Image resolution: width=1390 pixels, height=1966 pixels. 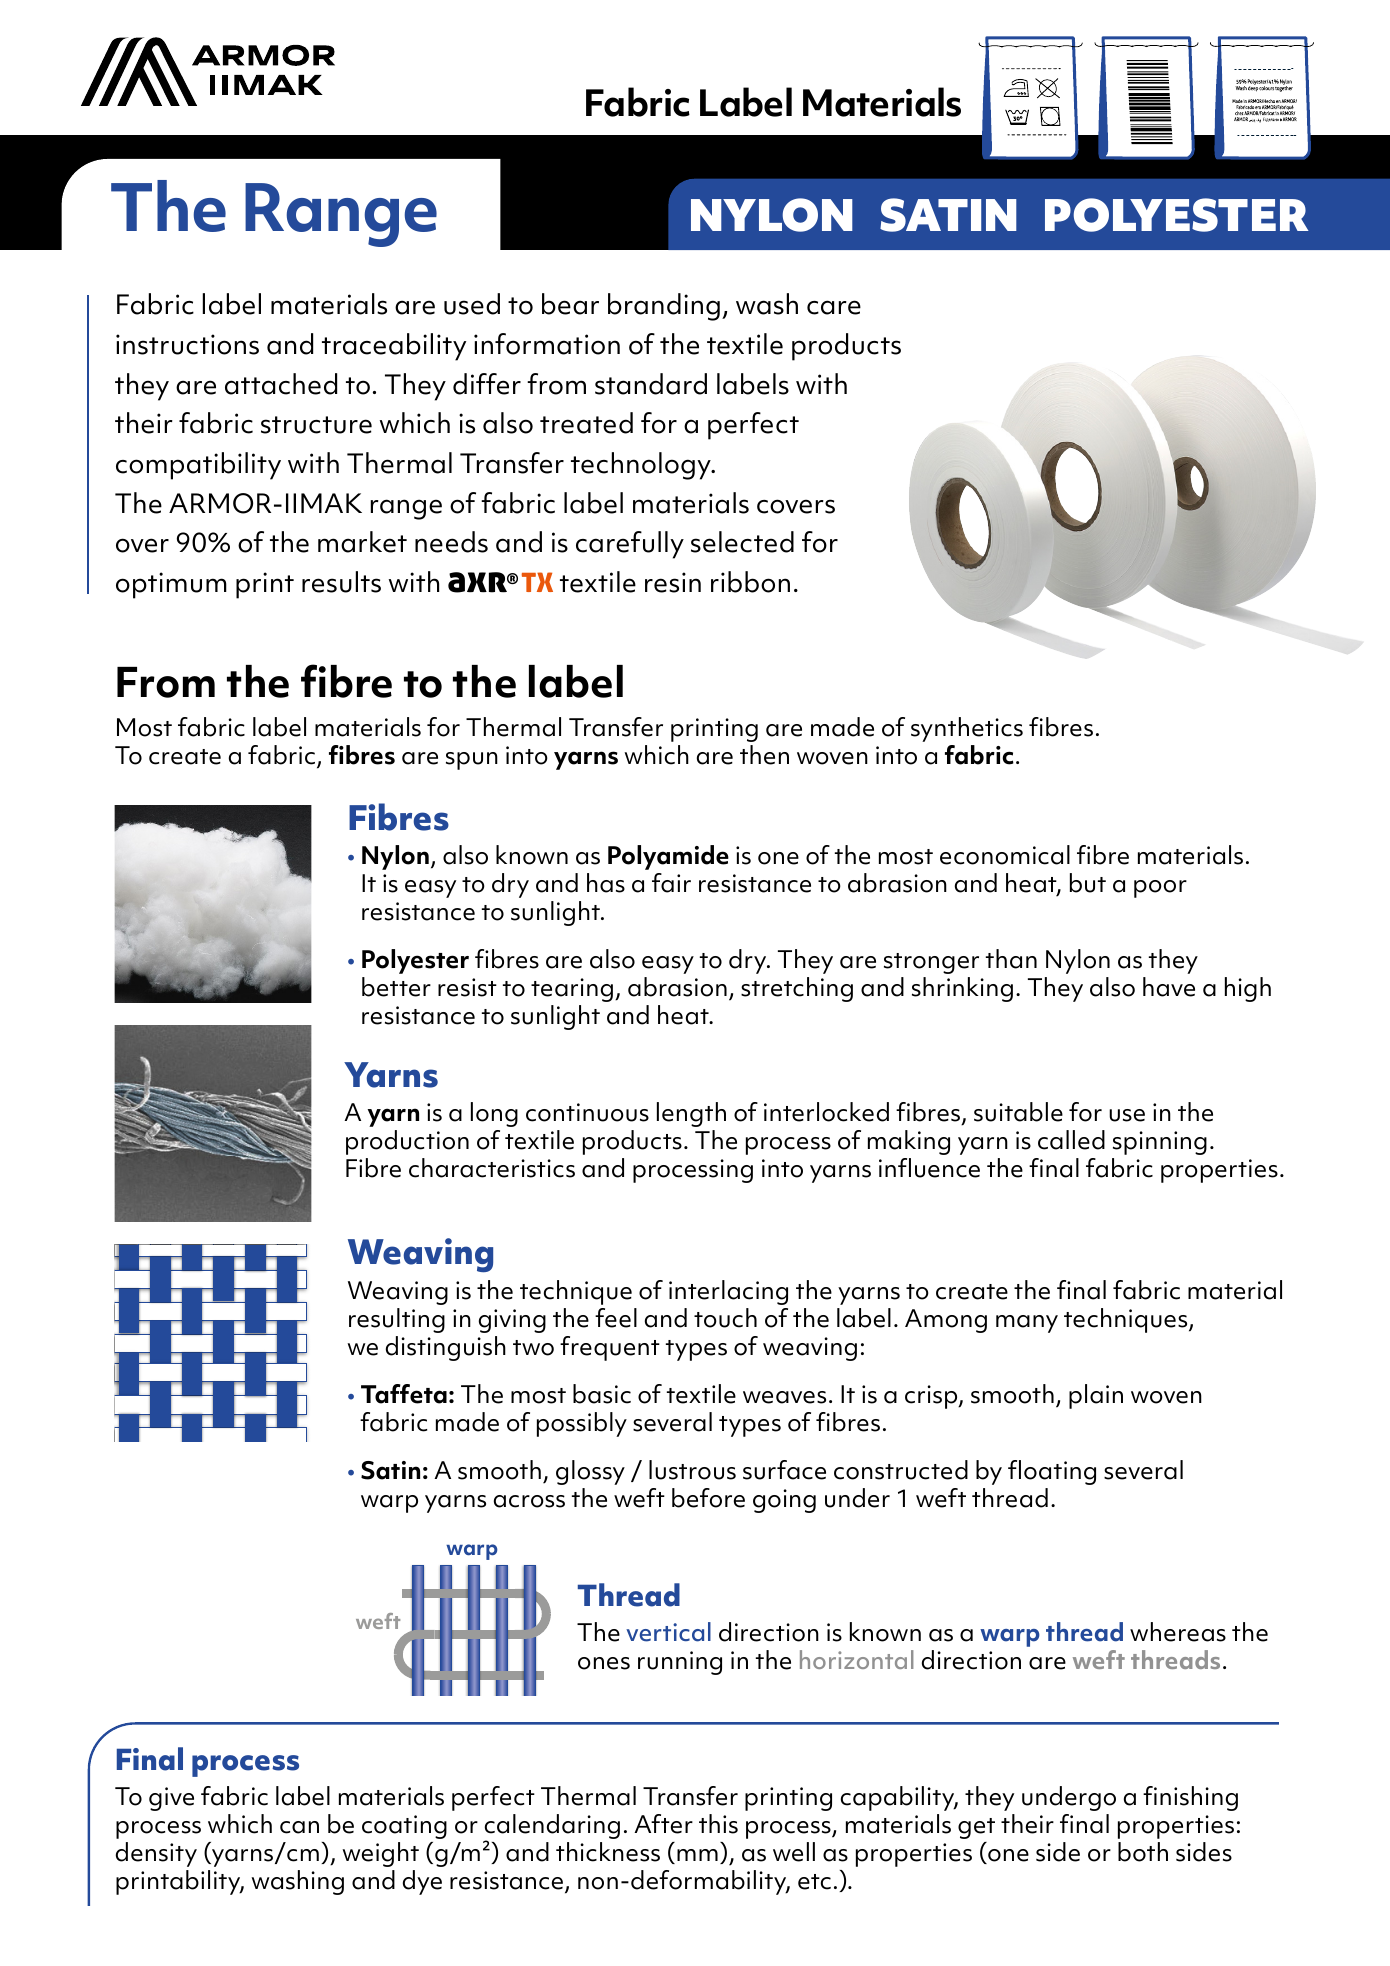 What do you see at coordinates (718, 1824) in the page?
I see `this` at bounding box center [718, 1824].
